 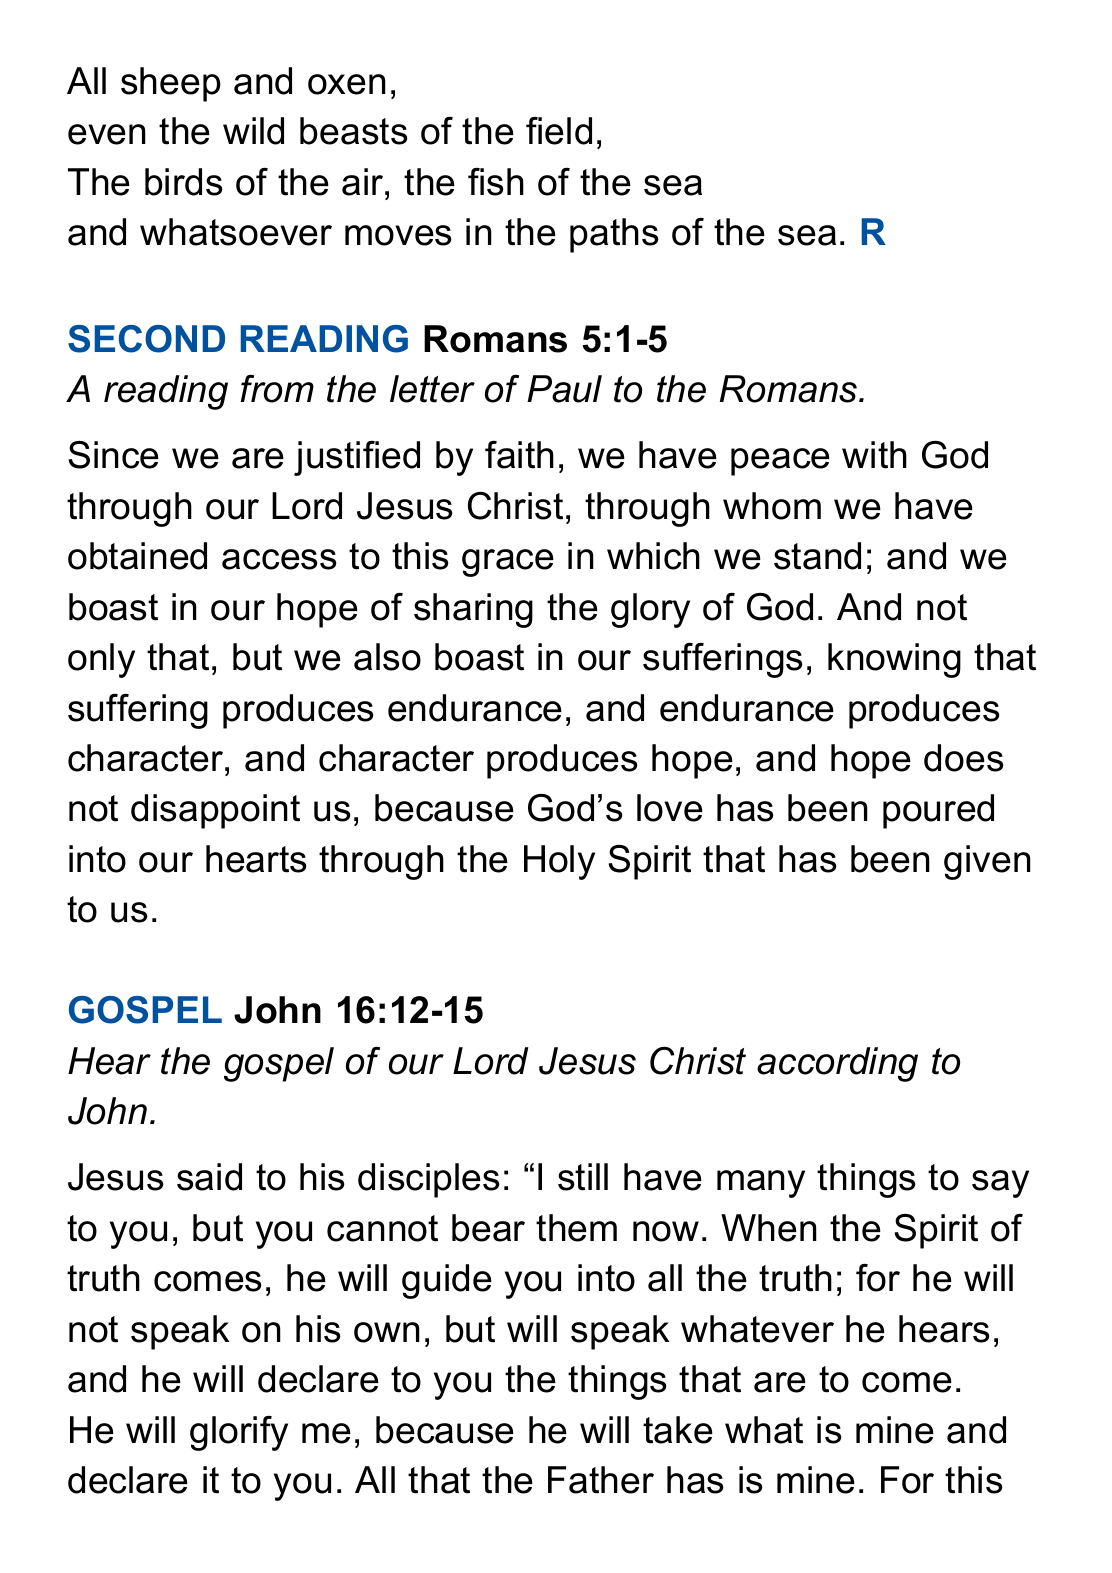 I want to click on said, so click(x=209, y=1177).
